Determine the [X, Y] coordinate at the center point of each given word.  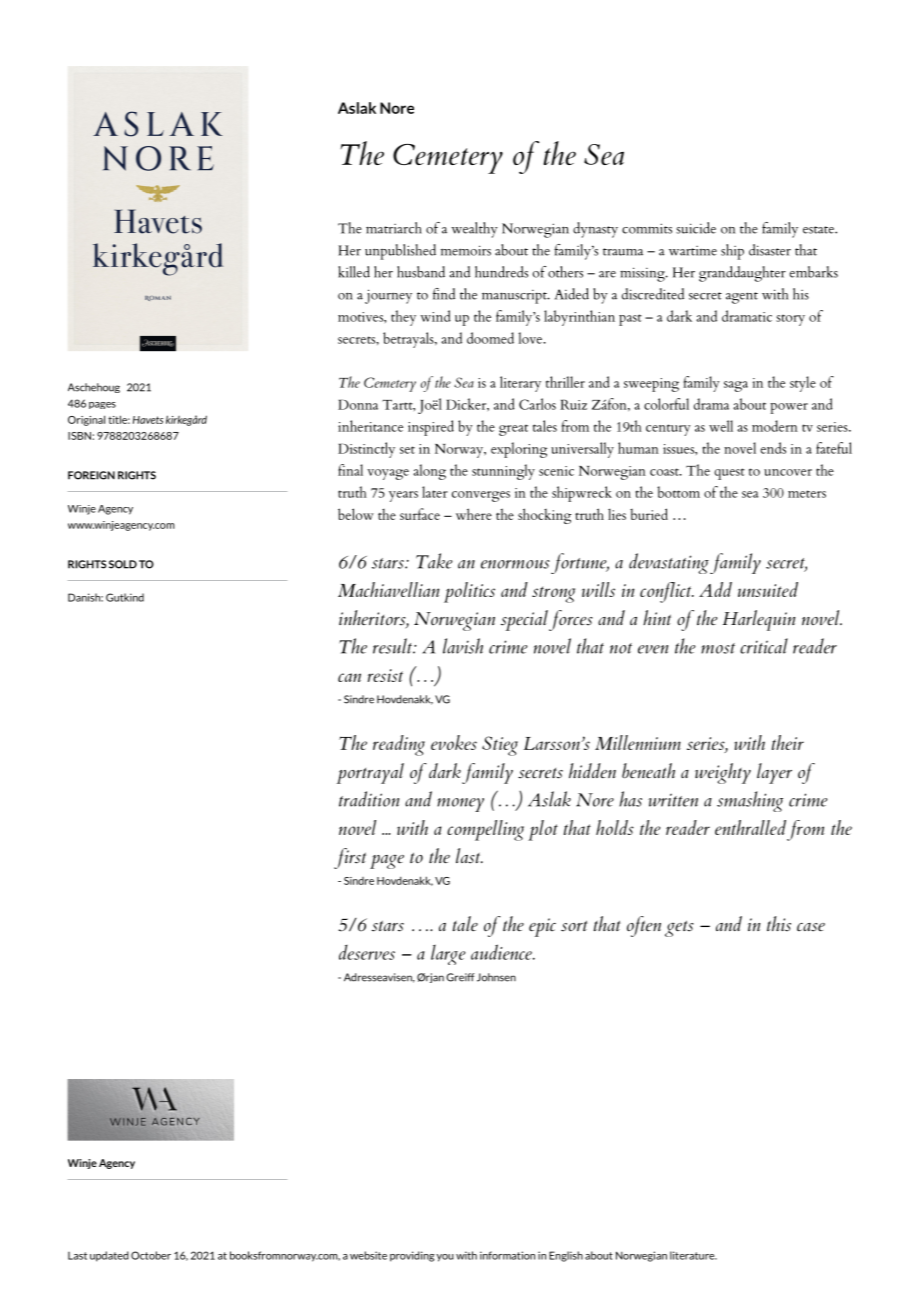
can [349, 677]
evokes [454, 742]
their [788, 742]
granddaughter [742, 274]
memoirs [466, 250]
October [151, 1255]
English [566, 1256]
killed [354, 272]
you [445, 1258]
